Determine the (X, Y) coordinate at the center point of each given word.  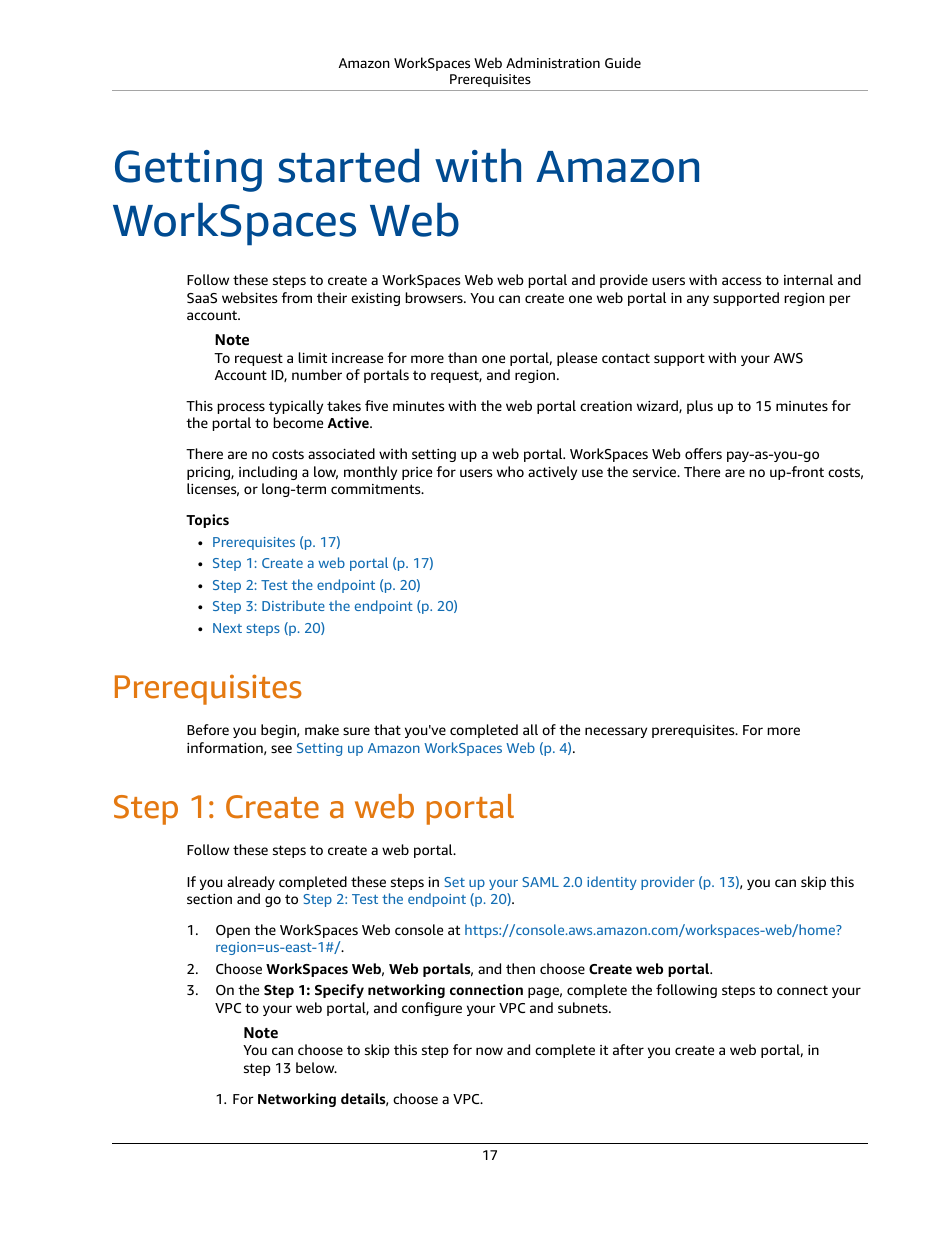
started (348, 165)
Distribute (293, 605)
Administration (553, 62)
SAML (540, 882)
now (489, 1051)
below (316, 1067)
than (462, 357)
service (656, 472)
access (741, 281)
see (281, 749)
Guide (623, 62)
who (510, 471)
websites (249, 297)
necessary (616, 732)
